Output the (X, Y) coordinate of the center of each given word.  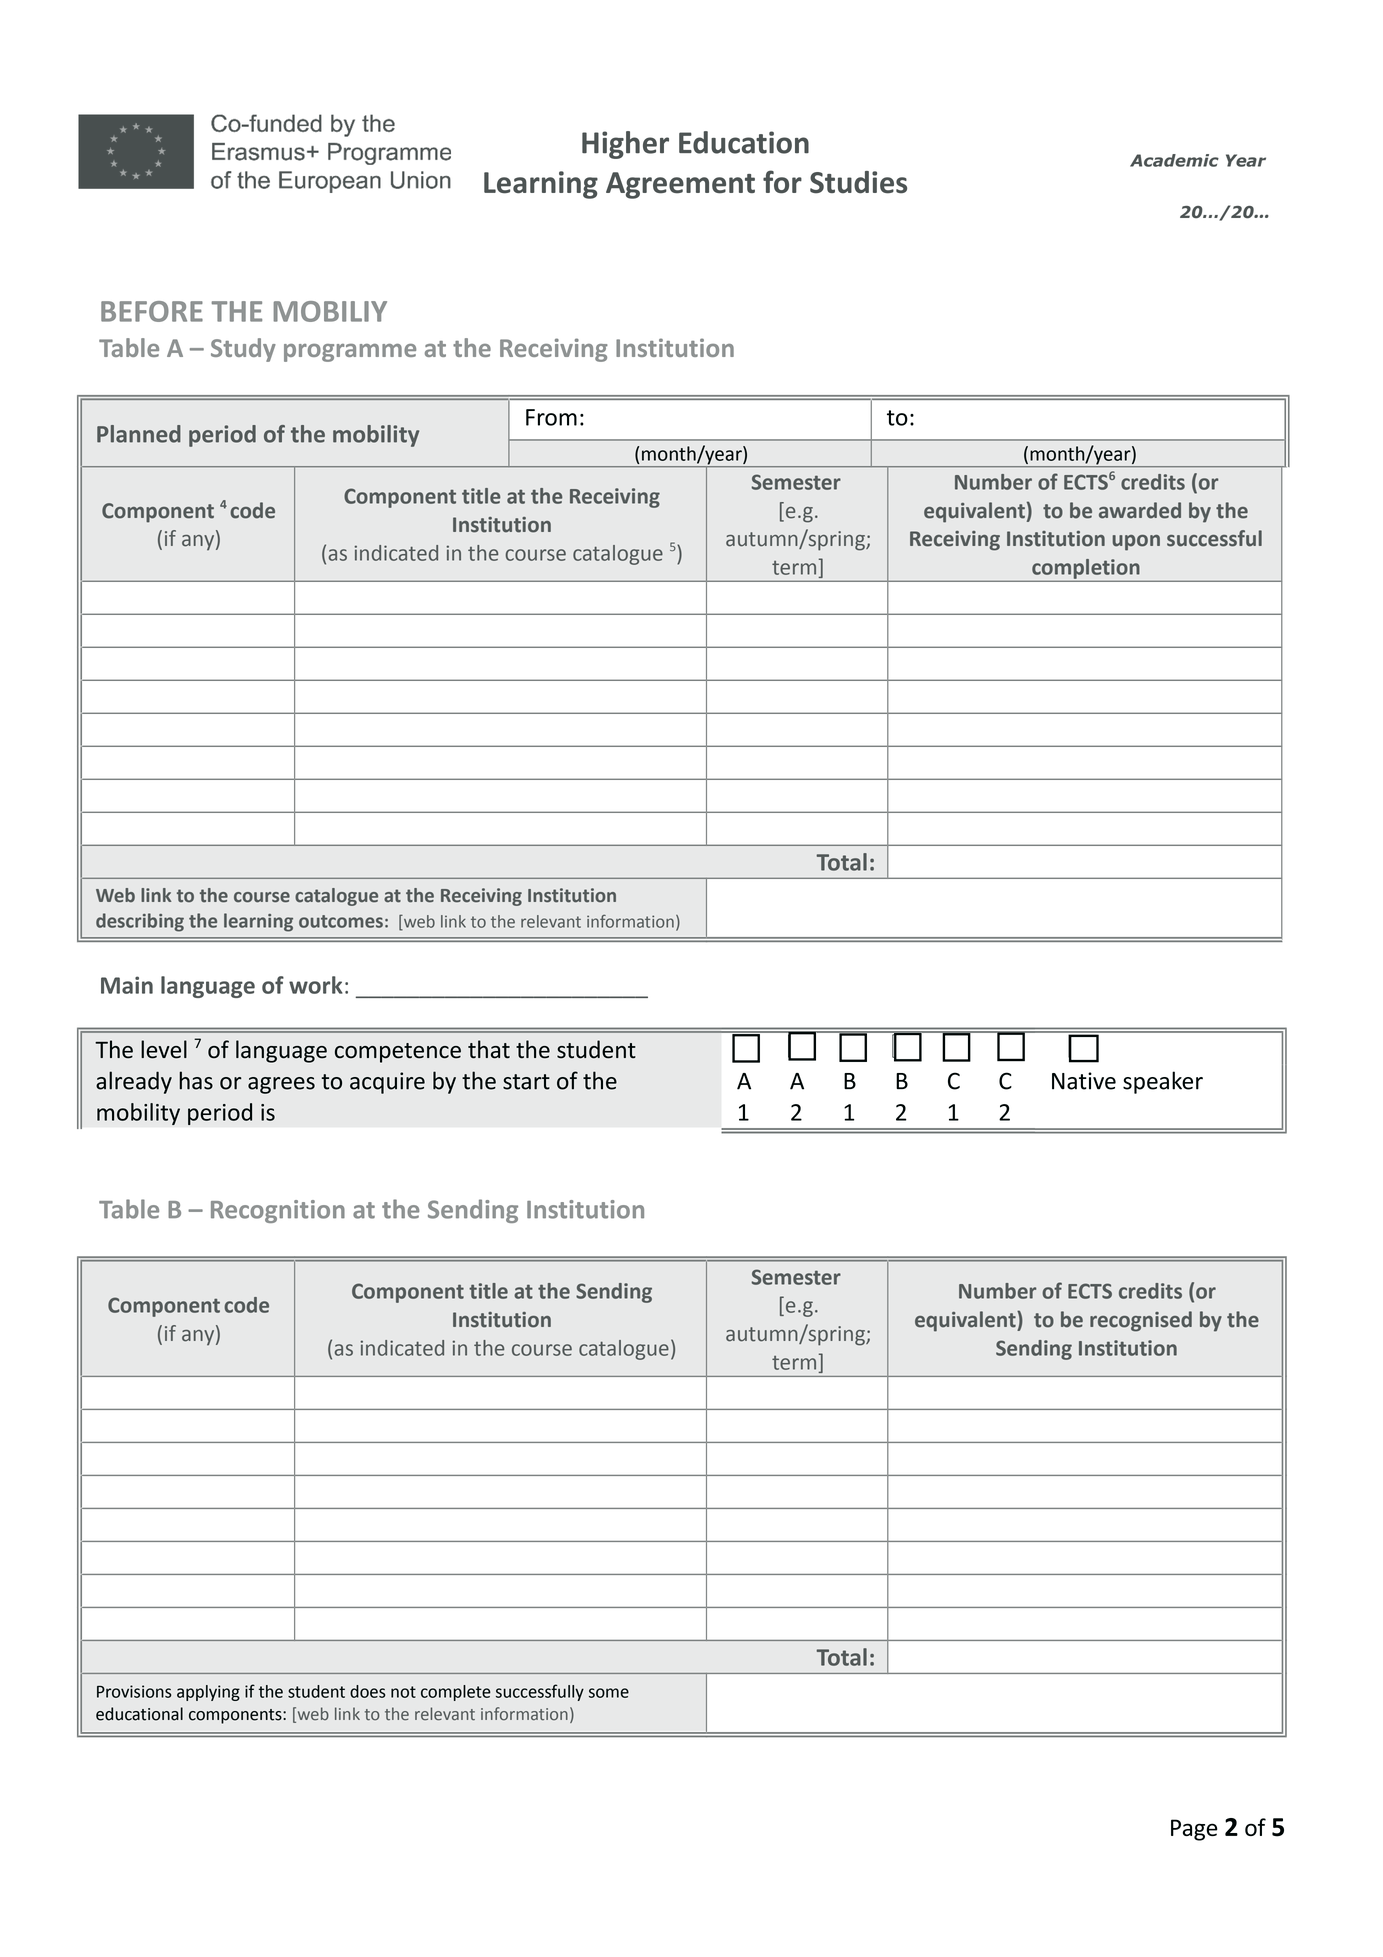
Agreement (680, 185)
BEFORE (152, 311)
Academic (1174, 160)
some (609, 1693)
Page (1194, 1830)
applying (208, 1693)
